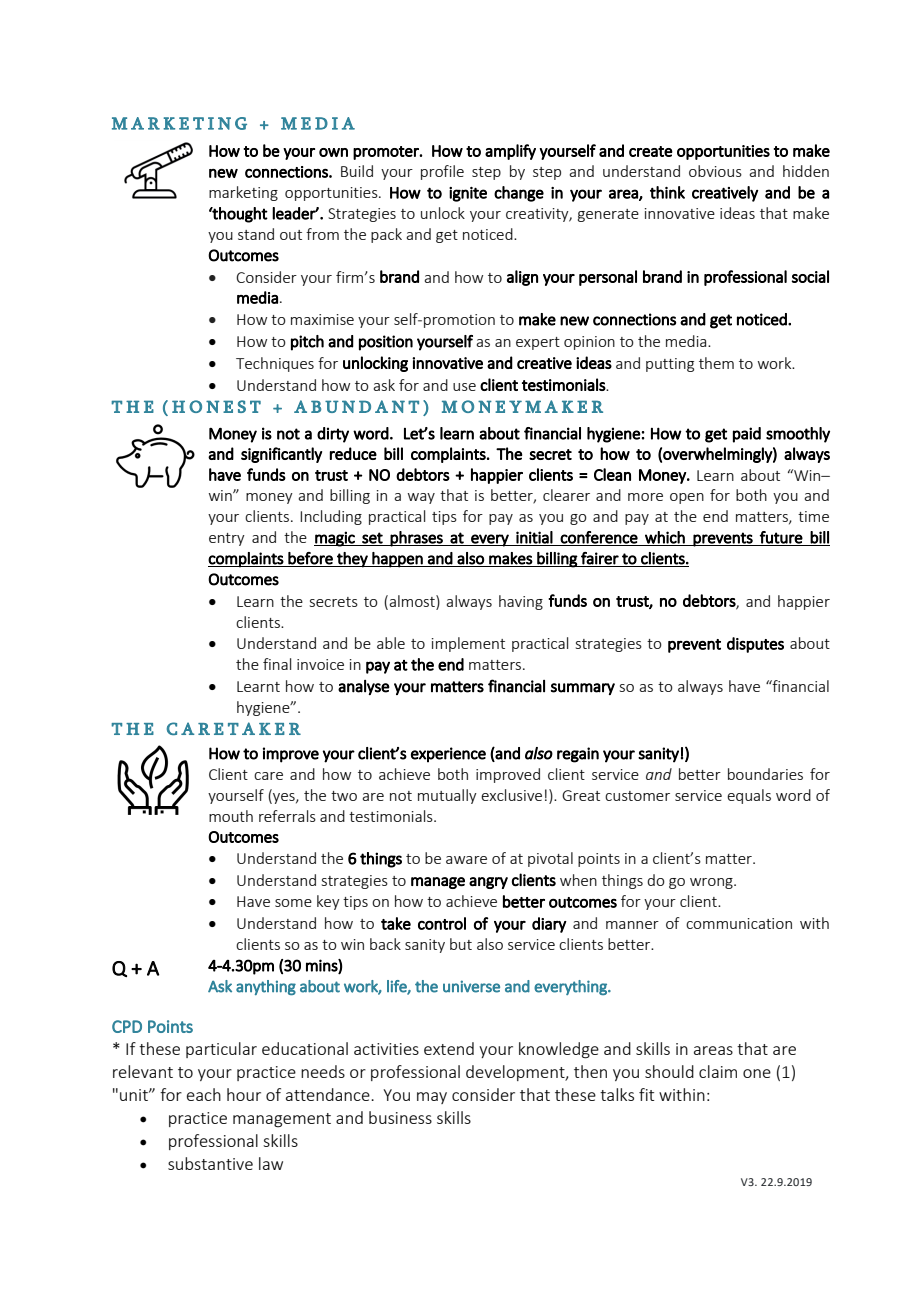  I want to click on marketing, so click(243, 193).
